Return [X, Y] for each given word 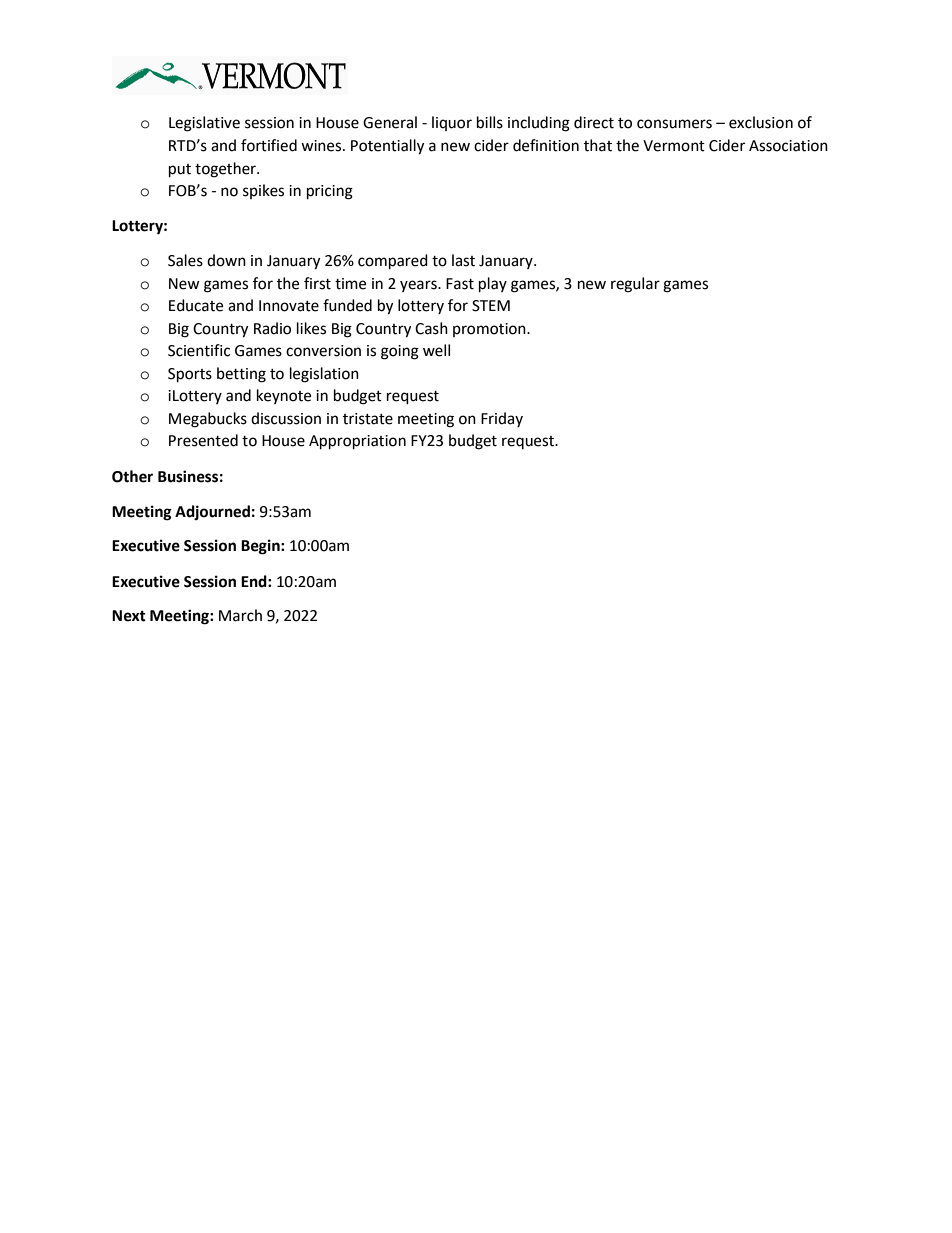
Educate [196, 305]
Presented [203, 440]
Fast [460, 284]
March [240, 615]
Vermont [674, 146]
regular [635, 285]
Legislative [204, 124]
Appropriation [357, 442]
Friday [502, 419]
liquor [452, 123]
